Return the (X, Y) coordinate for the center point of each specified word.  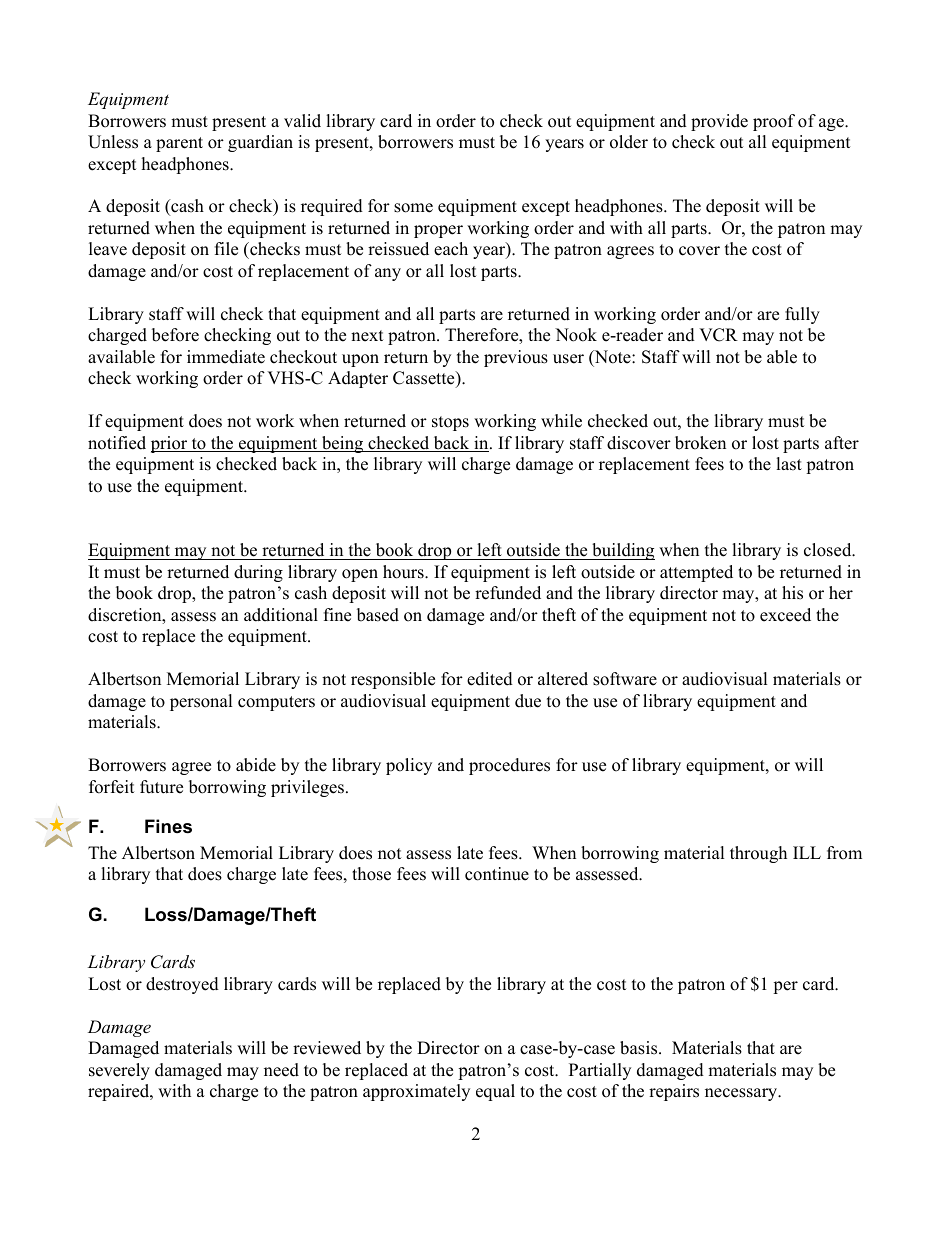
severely (119, 1071)
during (258, 573)
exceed (785, 615)
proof (774, 122)
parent (179, 144)
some (413, 208)
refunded (508, 593)
